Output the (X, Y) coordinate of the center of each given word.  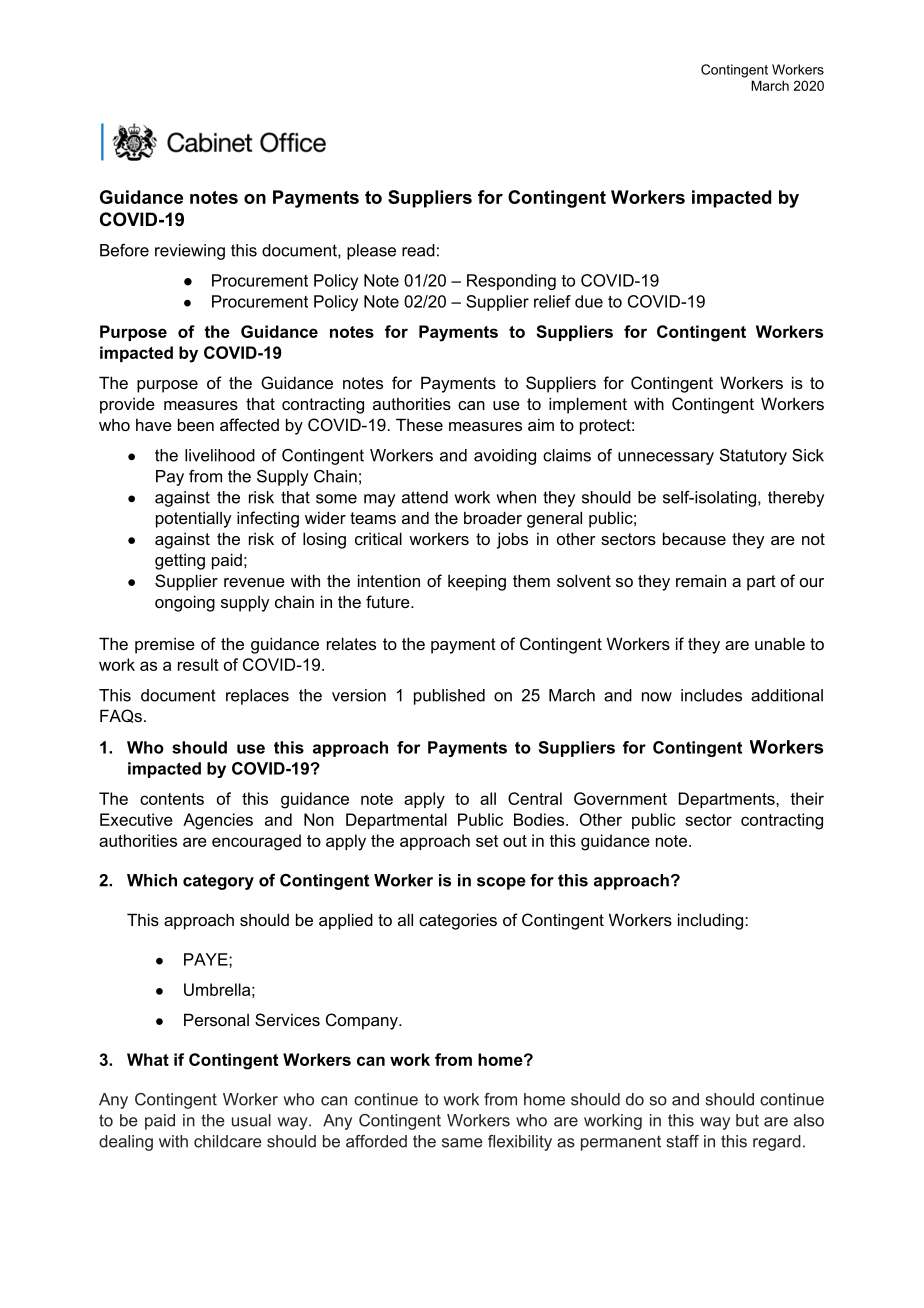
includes (711, 695)
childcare (228, 1141)
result (198, 664)
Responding (511, 282)
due (589, 301)
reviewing (190, 252)
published (449, 697)
